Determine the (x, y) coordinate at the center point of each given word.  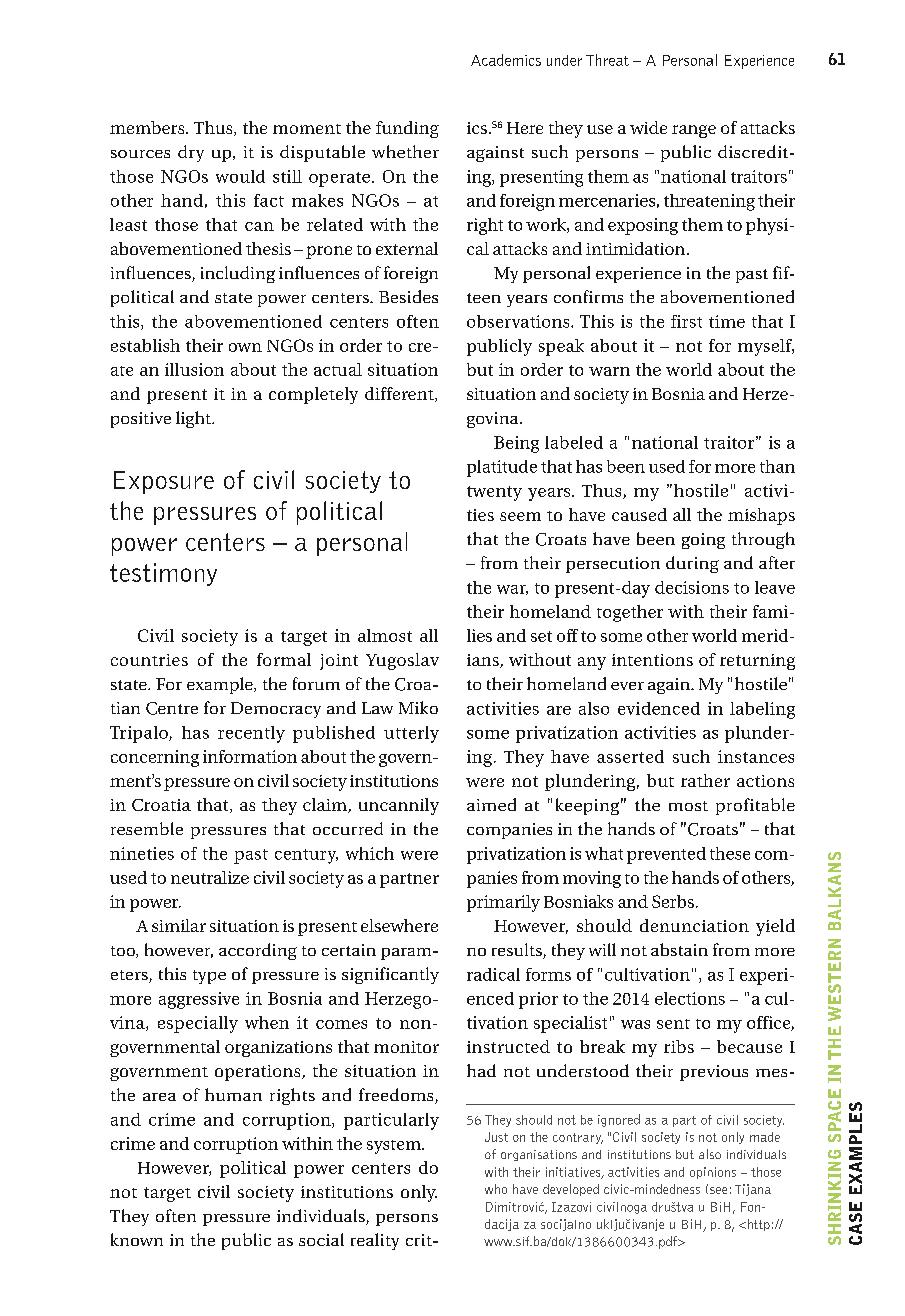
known (137, 1239)
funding (407, 129)
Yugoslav (402, 661)
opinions (713, 1173)
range (694, 131)
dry (191, 153)
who (496, 1189)
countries (149, 660)
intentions (652, 660)
